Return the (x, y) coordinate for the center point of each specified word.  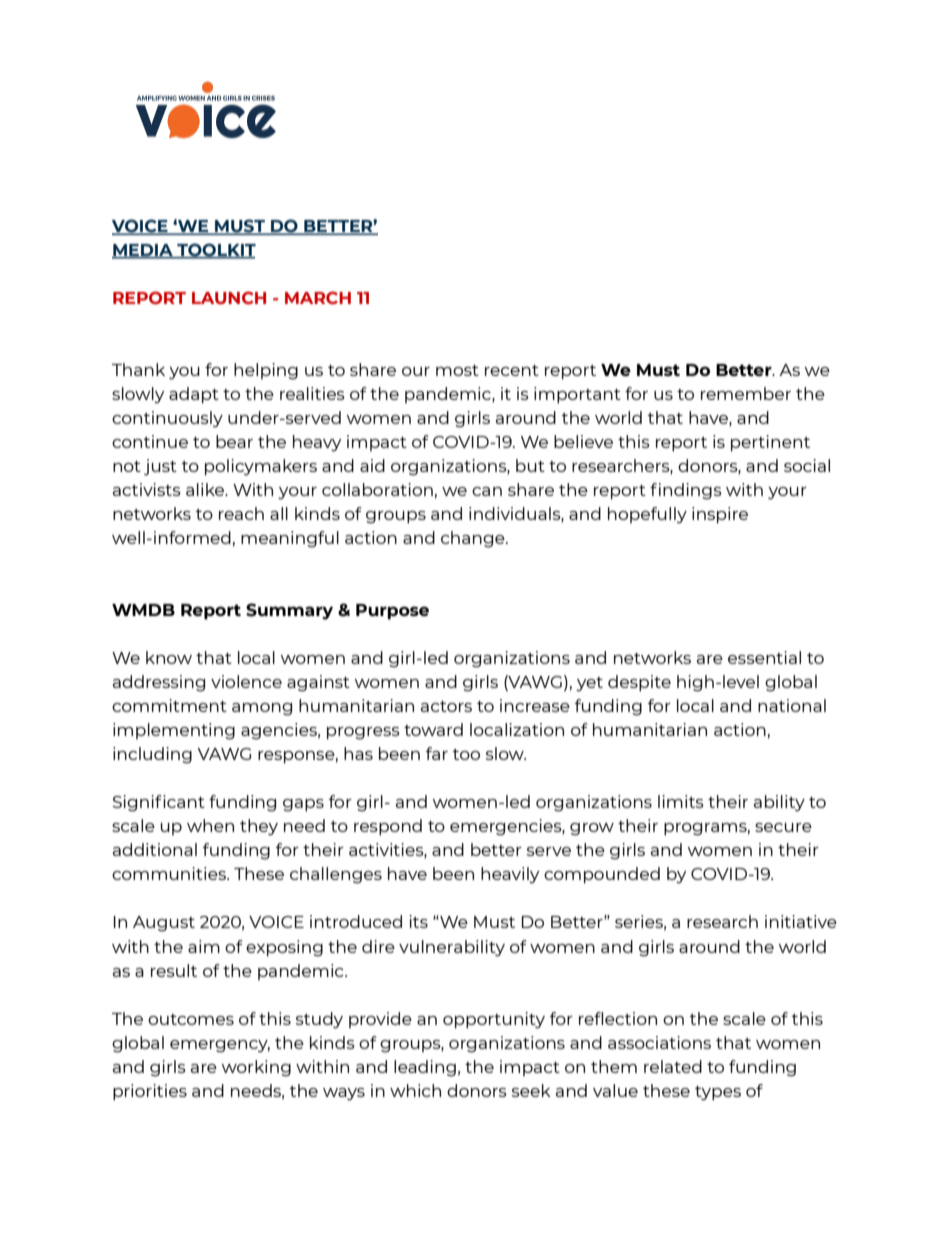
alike (206, 489)
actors (446, 706)
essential (764, 657)
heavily (510, 875)
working (256, 1068)
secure (783, 827)
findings (686, 491)
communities (170, 873)
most (457, 370)
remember (746, 393)
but (530, 465)
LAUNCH (229, 298)
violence (246, 681)
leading (425, 1068)
